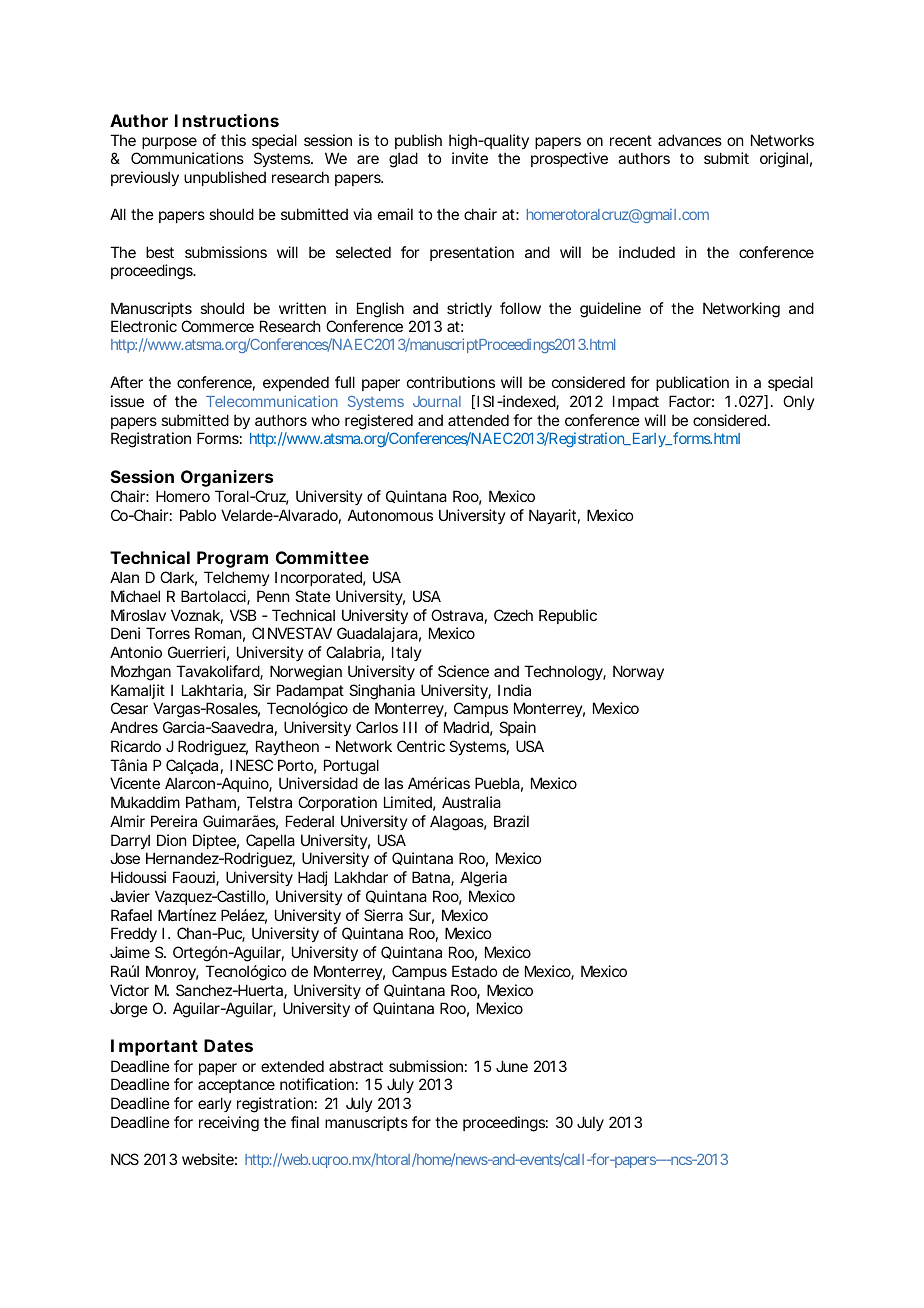 The height and width of the document is (1308, 924). What do you see at coordinates (563, 673) in the document?
I see `Technology` at bounding box center [563, 673].
